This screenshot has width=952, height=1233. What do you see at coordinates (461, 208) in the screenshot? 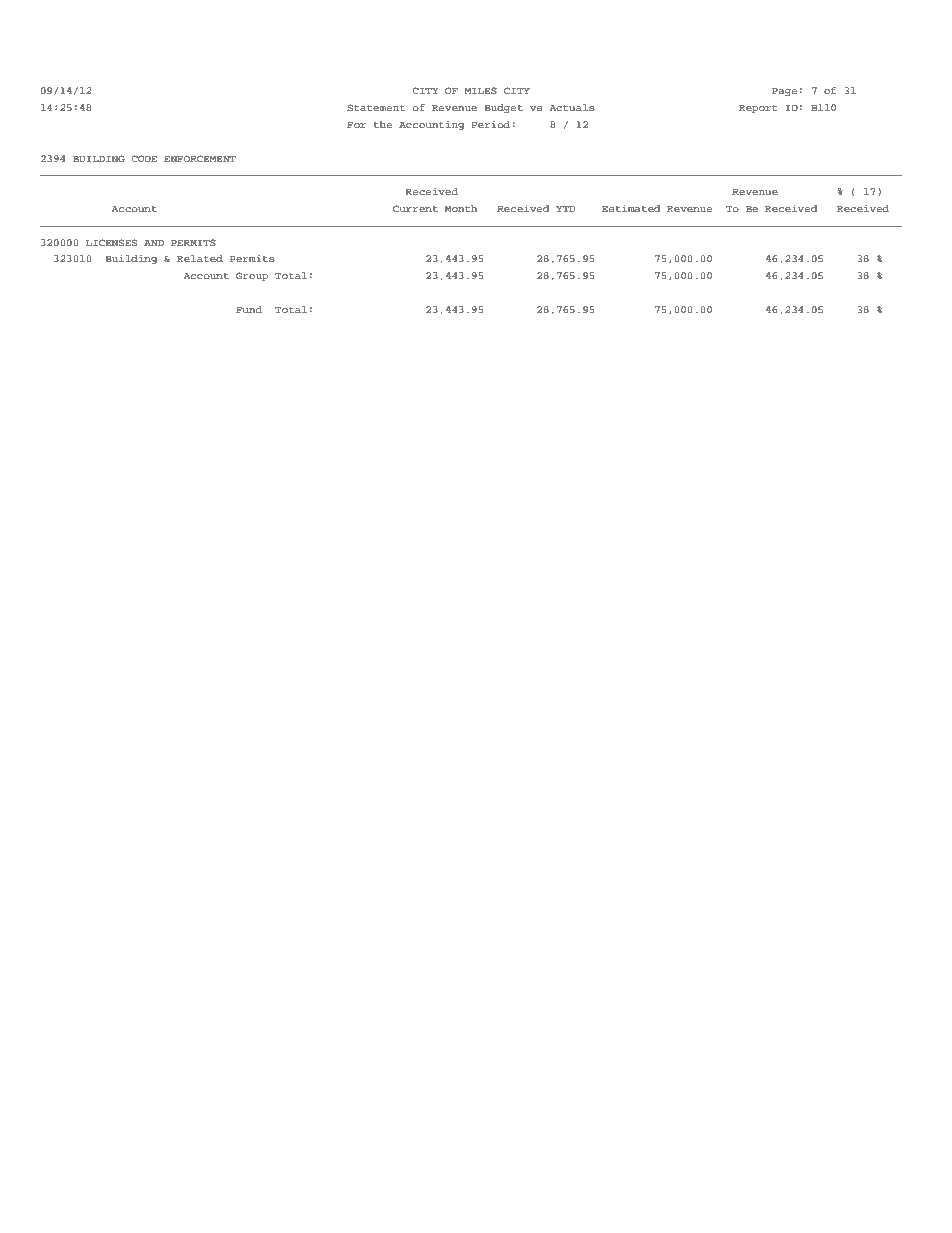
I see `Month` at bounding box center [461, 208].
